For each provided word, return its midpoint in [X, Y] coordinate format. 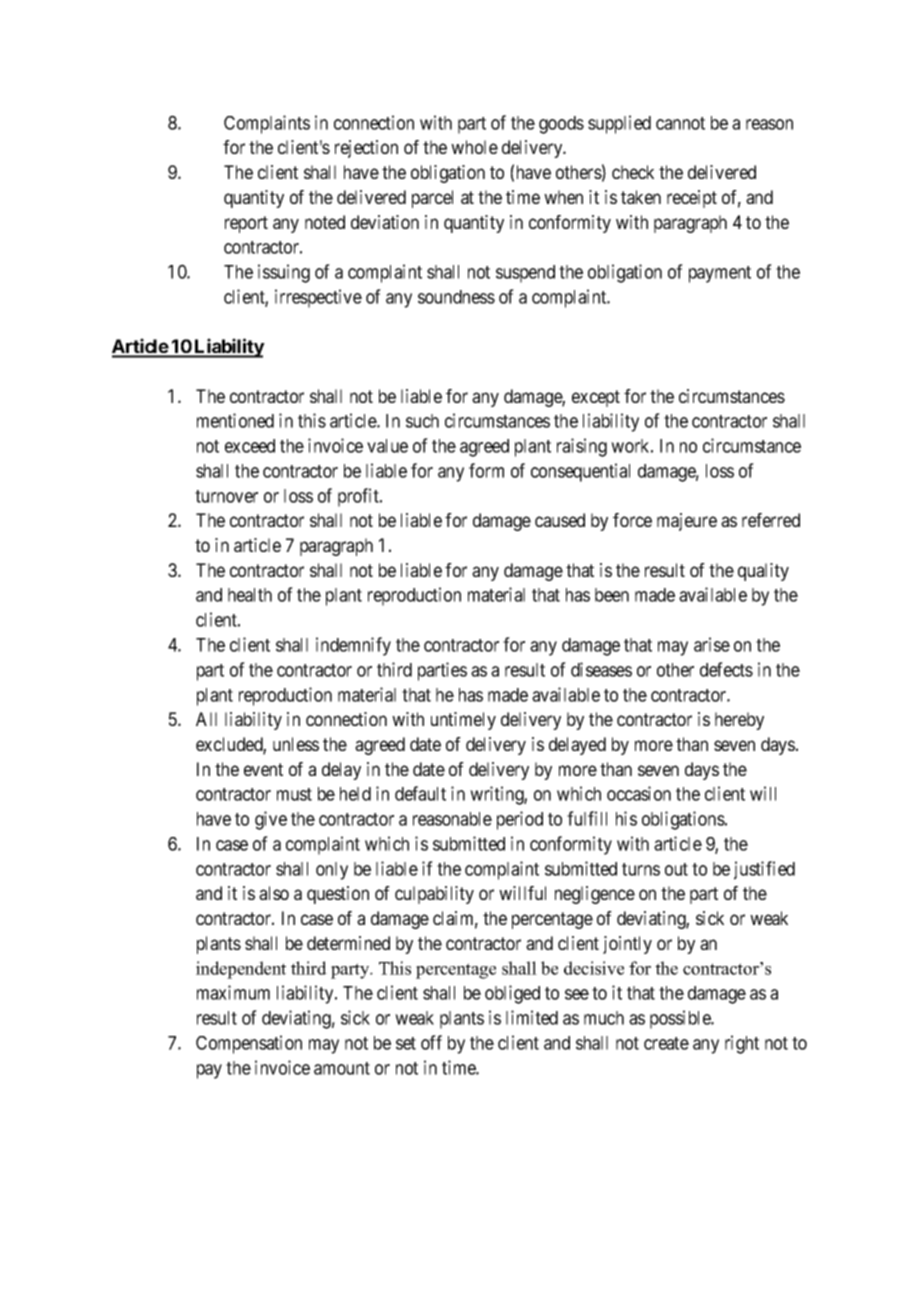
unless [296, 744]
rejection [366, 149]
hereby [739, 721]
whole [474, 147]
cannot [680, 123]
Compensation [249, 1044]
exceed [250, 446]
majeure [687, 522]
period [520, 820]
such [422, 421]
